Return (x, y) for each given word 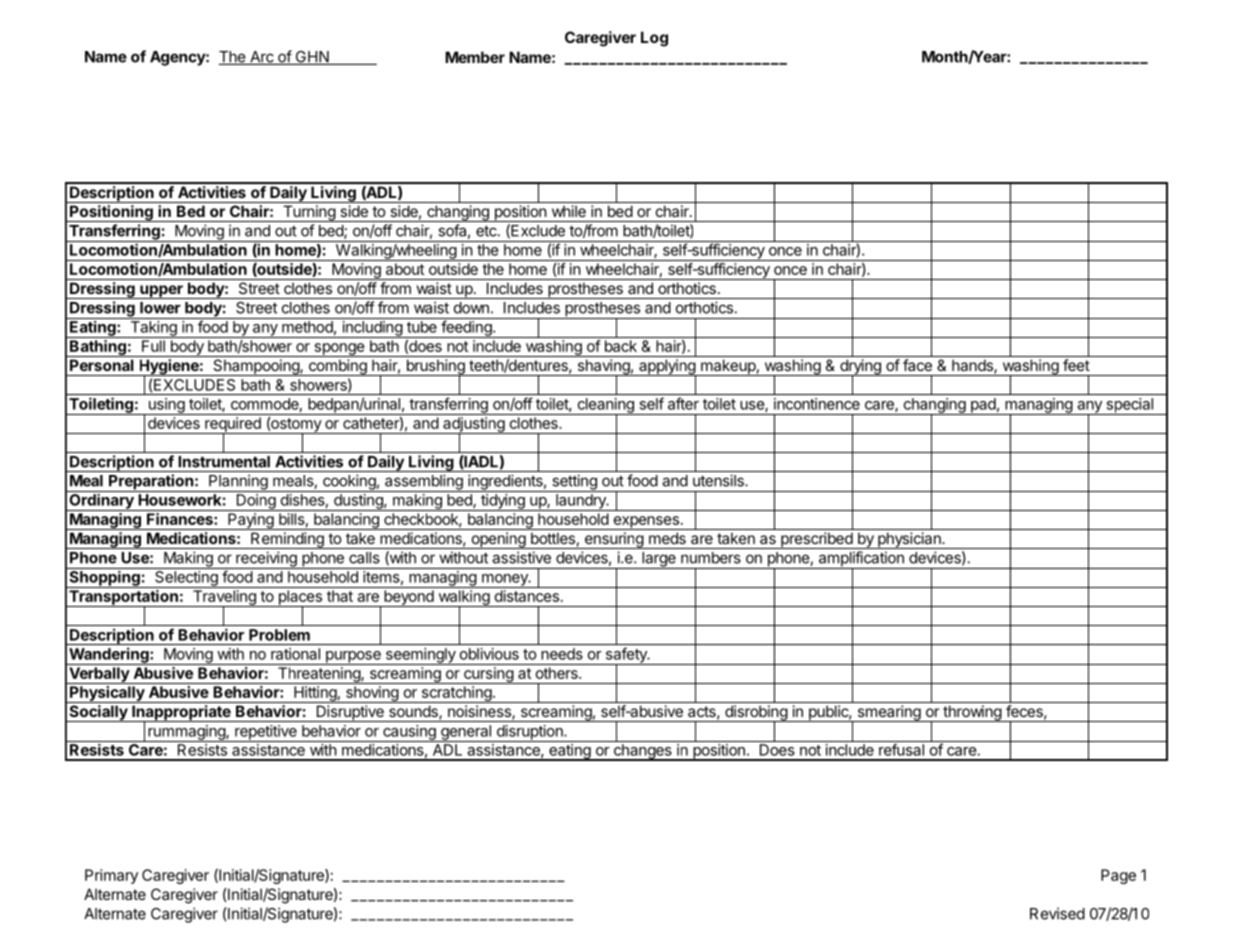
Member (475, 57)
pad (983, 406)
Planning (238, 483)
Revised (1057, 913)
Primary (111, 876)
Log (654, 39)
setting (574, 483)
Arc (261, 58)
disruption (529, 733)
